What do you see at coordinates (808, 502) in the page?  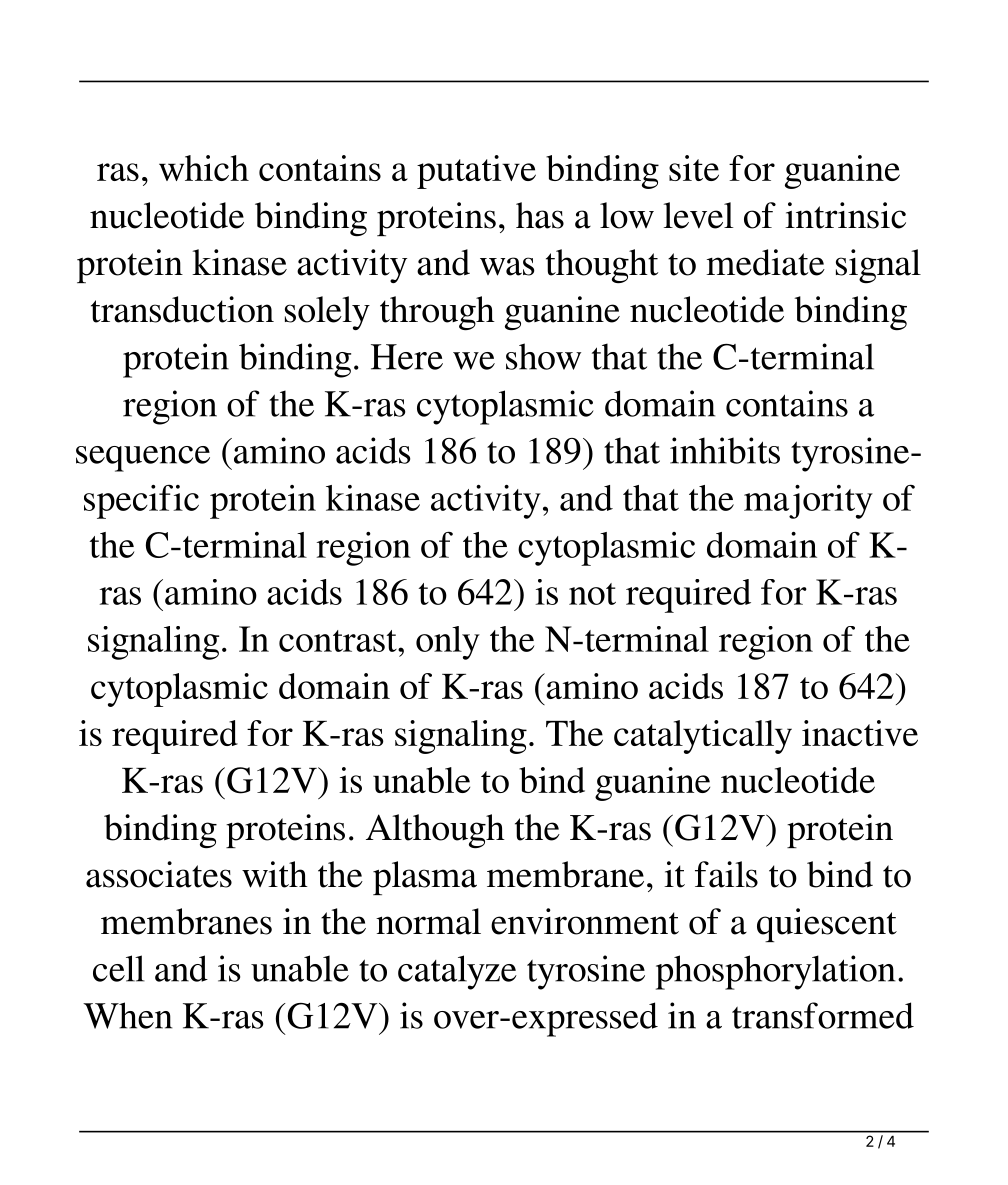 I see `majority` at bounding box center [808, 502].
